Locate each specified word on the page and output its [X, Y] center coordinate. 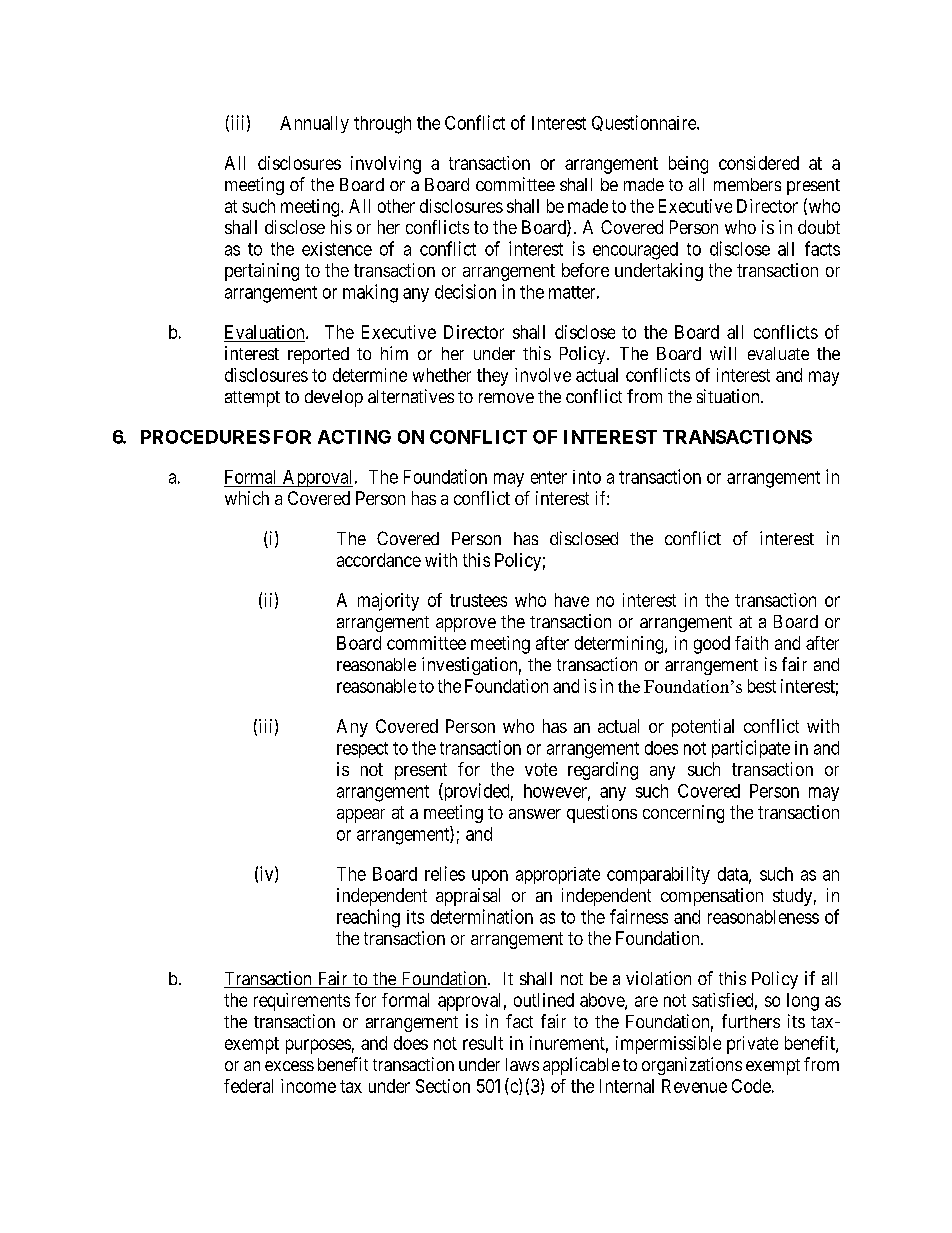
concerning [683, 814]
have [572, 600]
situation [729, 396]
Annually [314, 124]
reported [318, 355]
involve [543, 375]
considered [759, 163]
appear [361, 816]
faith [751, 643]
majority [388, 602]
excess [289, 1066]
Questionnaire [645, 123]
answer [535, 814]
